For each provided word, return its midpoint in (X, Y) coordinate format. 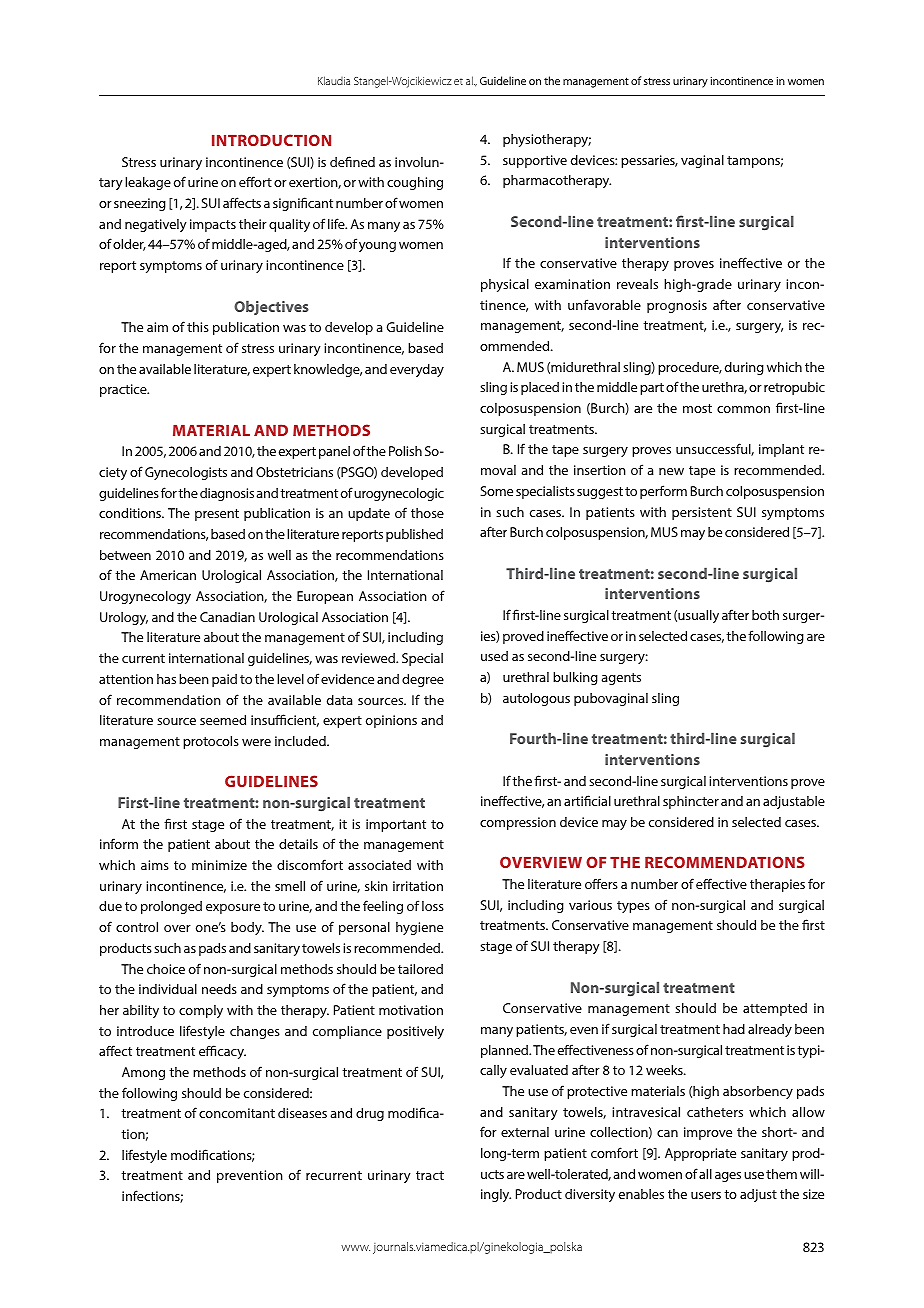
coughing (415, 183)
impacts (213, 225)
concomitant (237, 1113)
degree (423, 680)
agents (621, 679)
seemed (223, 720)
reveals (637, 284)
